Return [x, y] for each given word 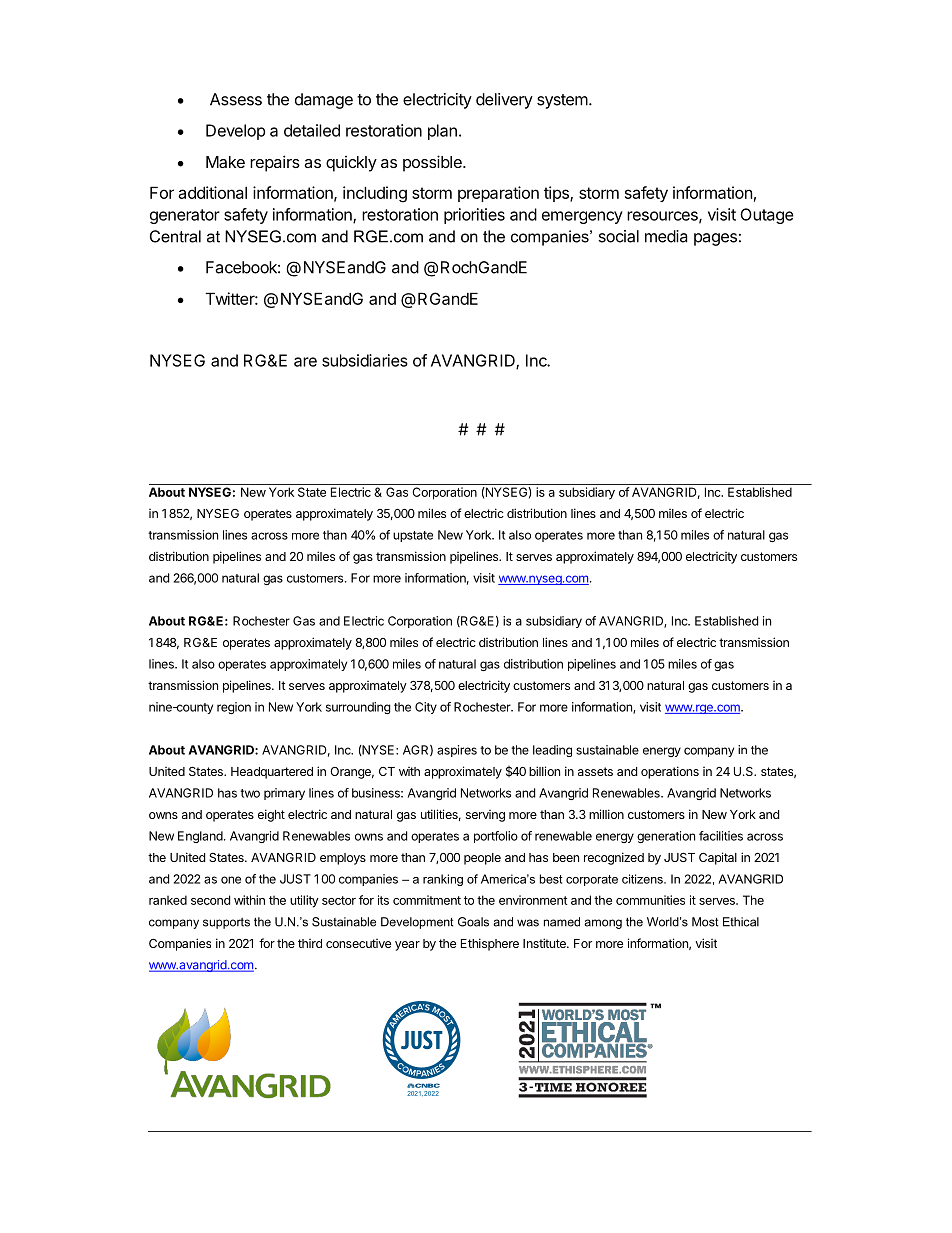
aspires [457, 751]
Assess [236, 99]
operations [670, 772]
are [305, 362]
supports [226, 923]
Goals [473, 922]
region [234, 708]
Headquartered [272, 773]
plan [442, 132]
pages [715, 239]
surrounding [358, 708]
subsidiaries [365, 360]
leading [552, 751]
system [562, 101]
